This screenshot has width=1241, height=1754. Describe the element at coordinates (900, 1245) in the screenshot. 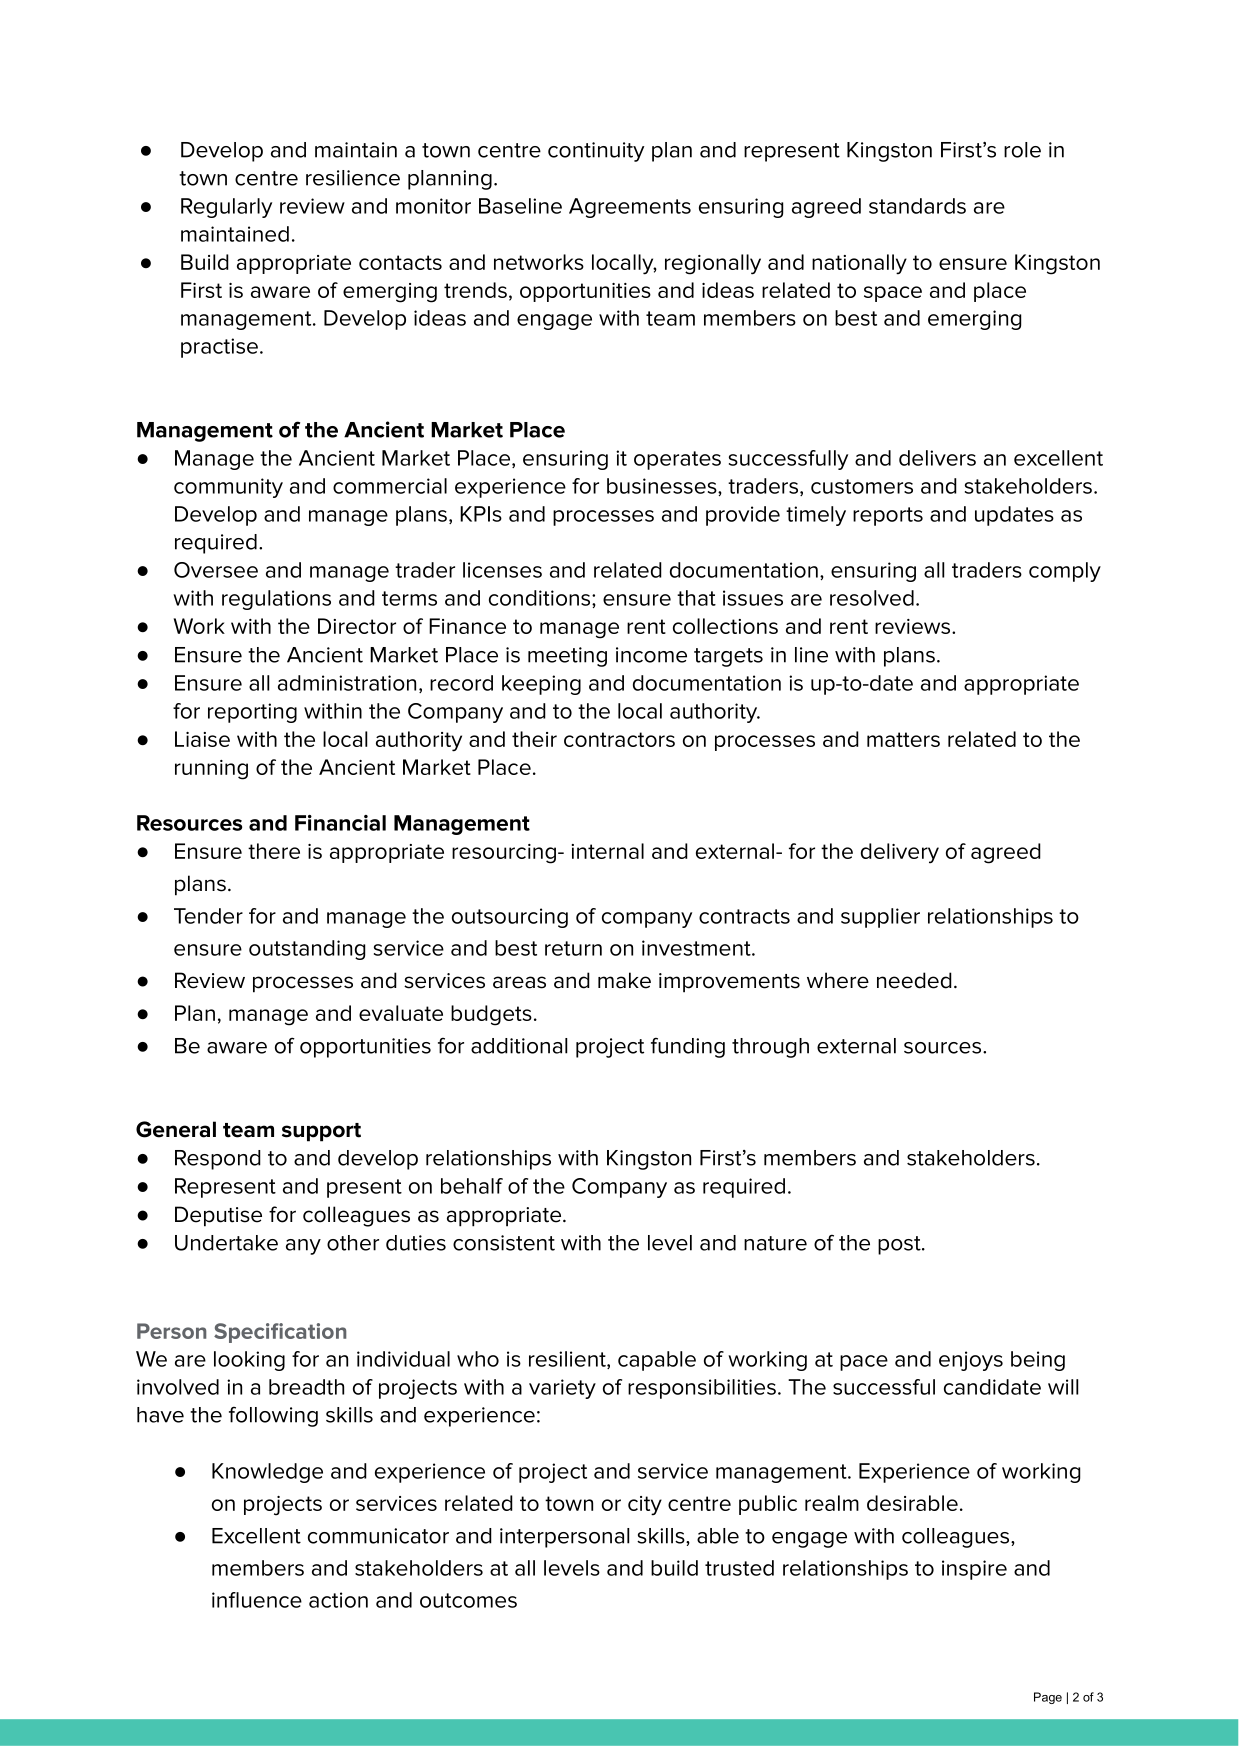

I see `post` at that location.
